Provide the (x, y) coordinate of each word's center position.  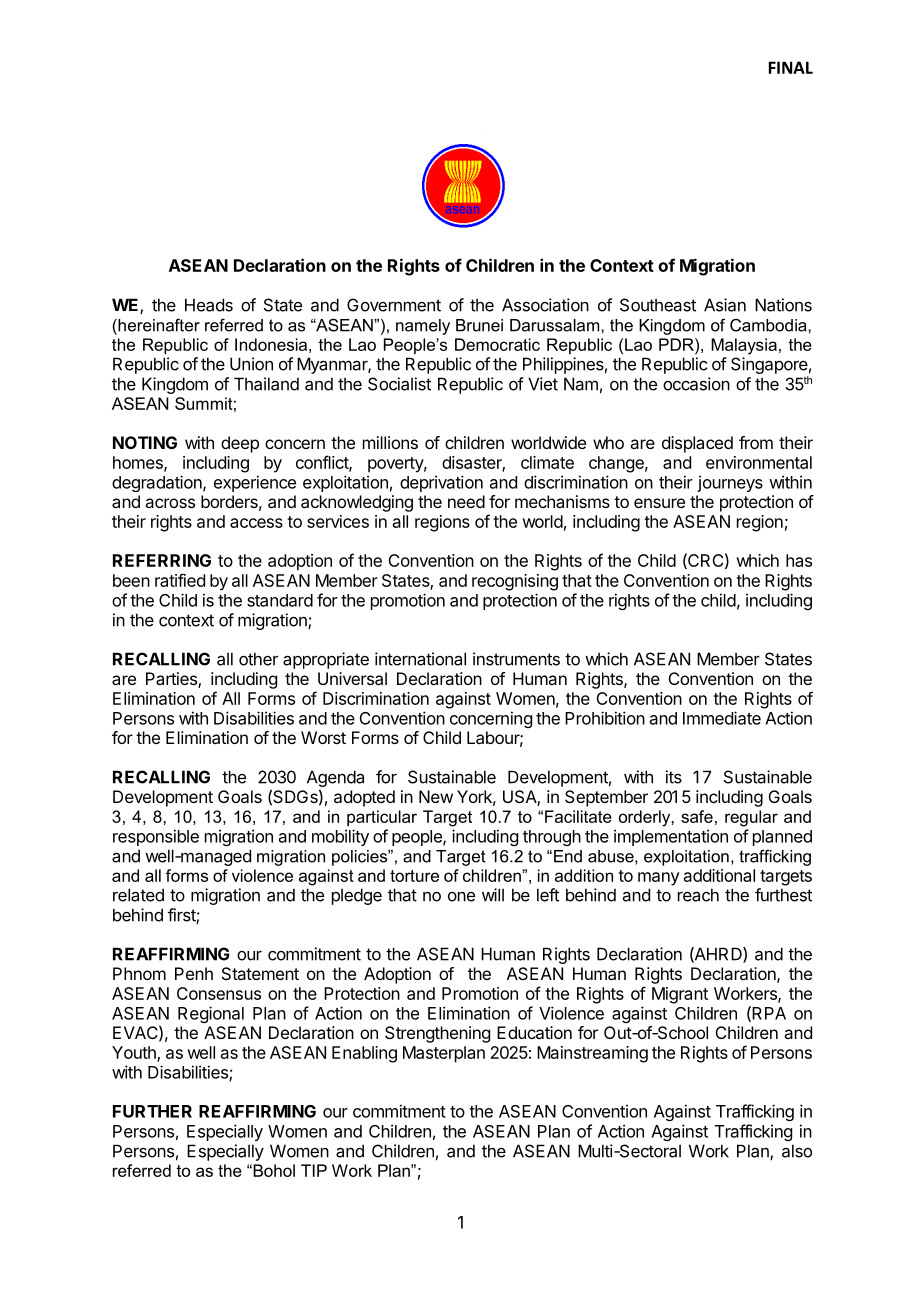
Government (394, 305)
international (420, 659)
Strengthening (437, 1034)
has (799, 560)
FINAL (791, 67)
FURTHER (152, 1111)
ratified (180, 580)
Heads (209, 305)
